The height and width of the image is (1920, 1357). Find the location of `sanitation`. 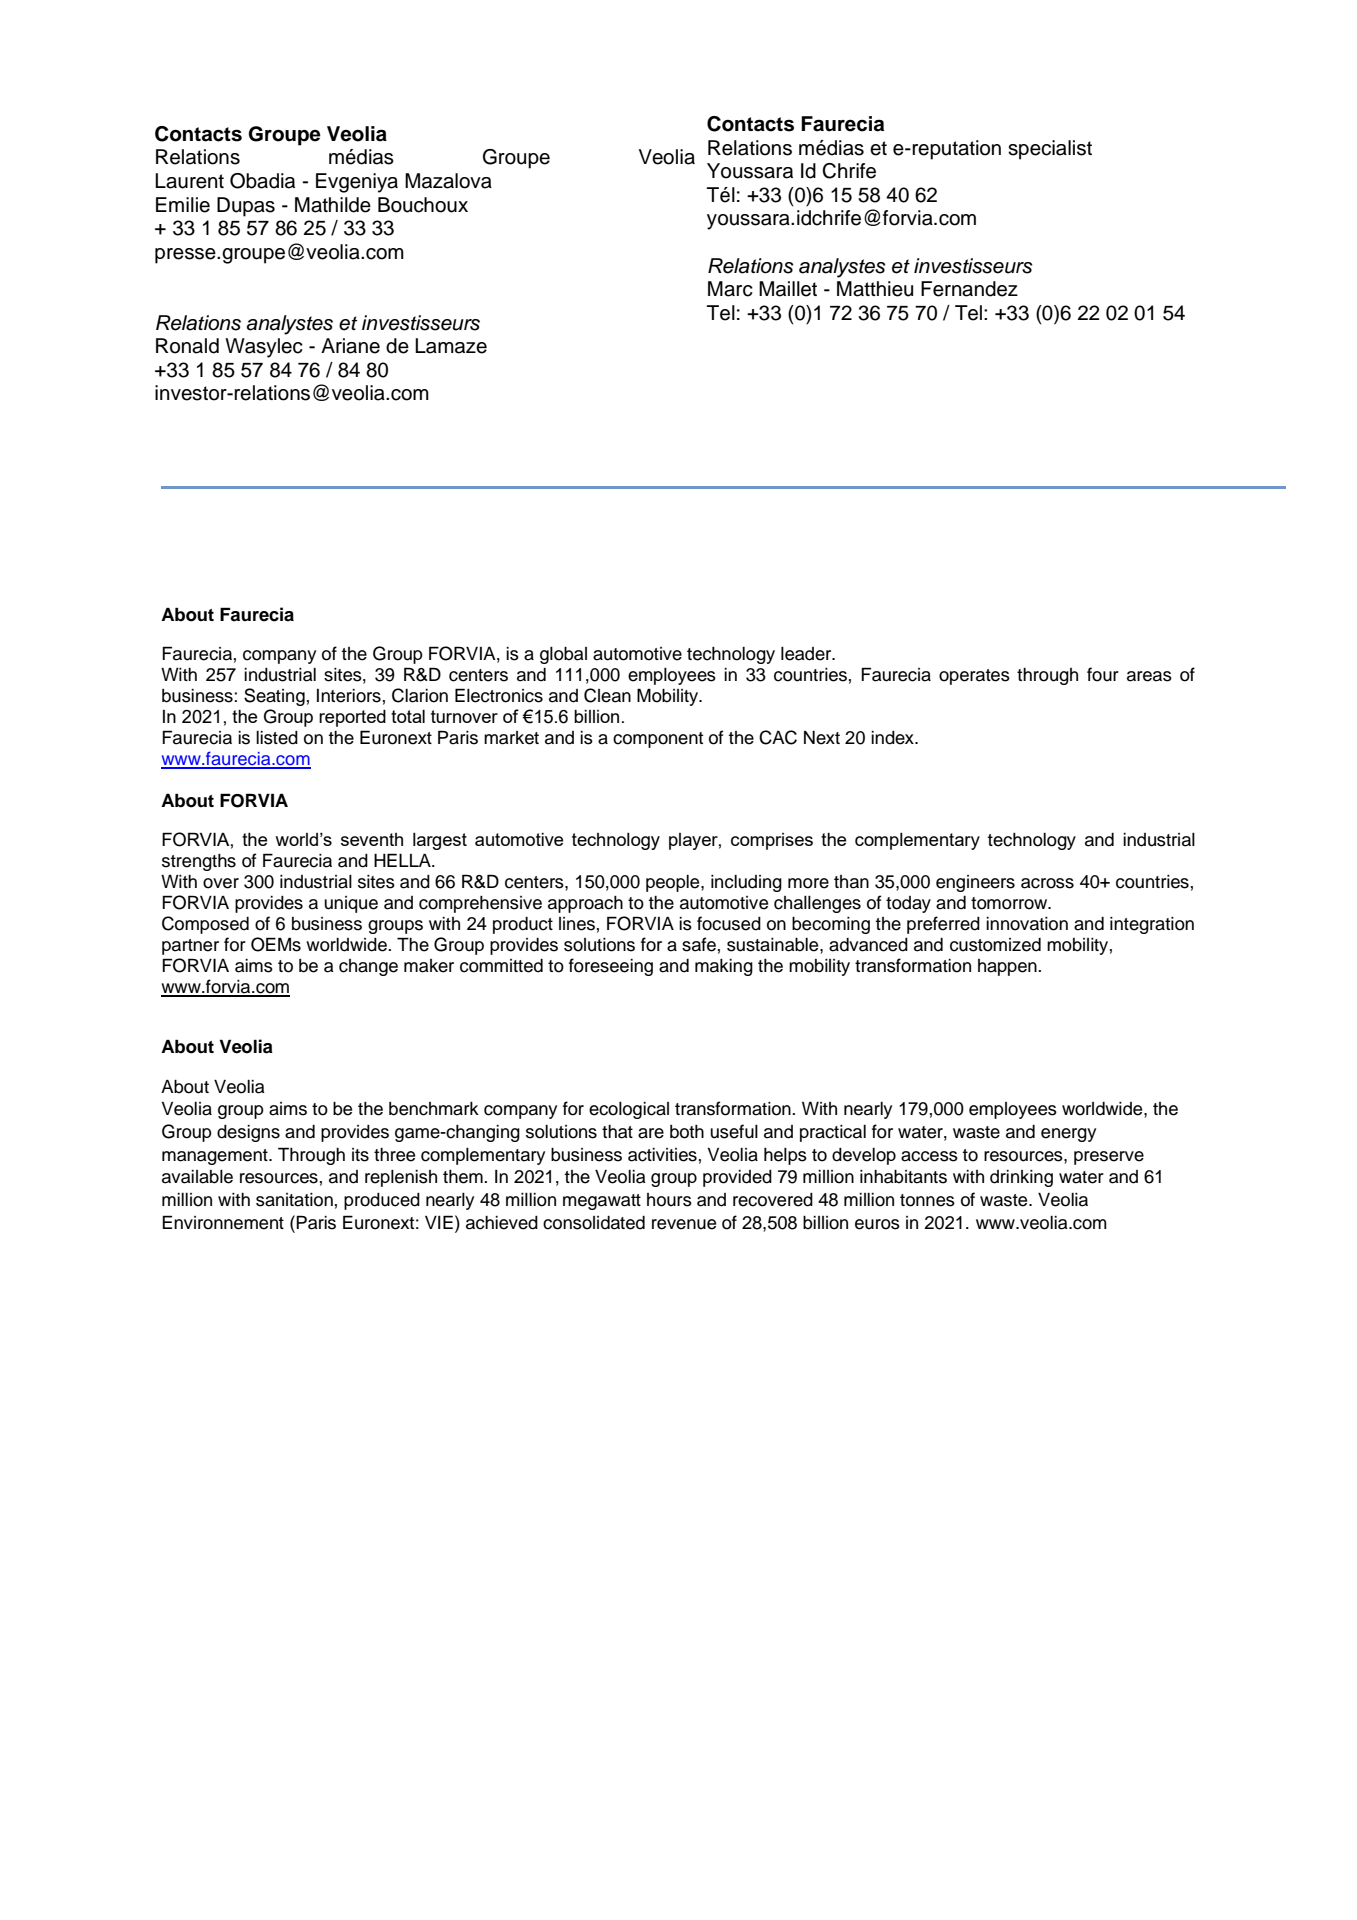

sanitation is located at coordinates (294, 1200).
